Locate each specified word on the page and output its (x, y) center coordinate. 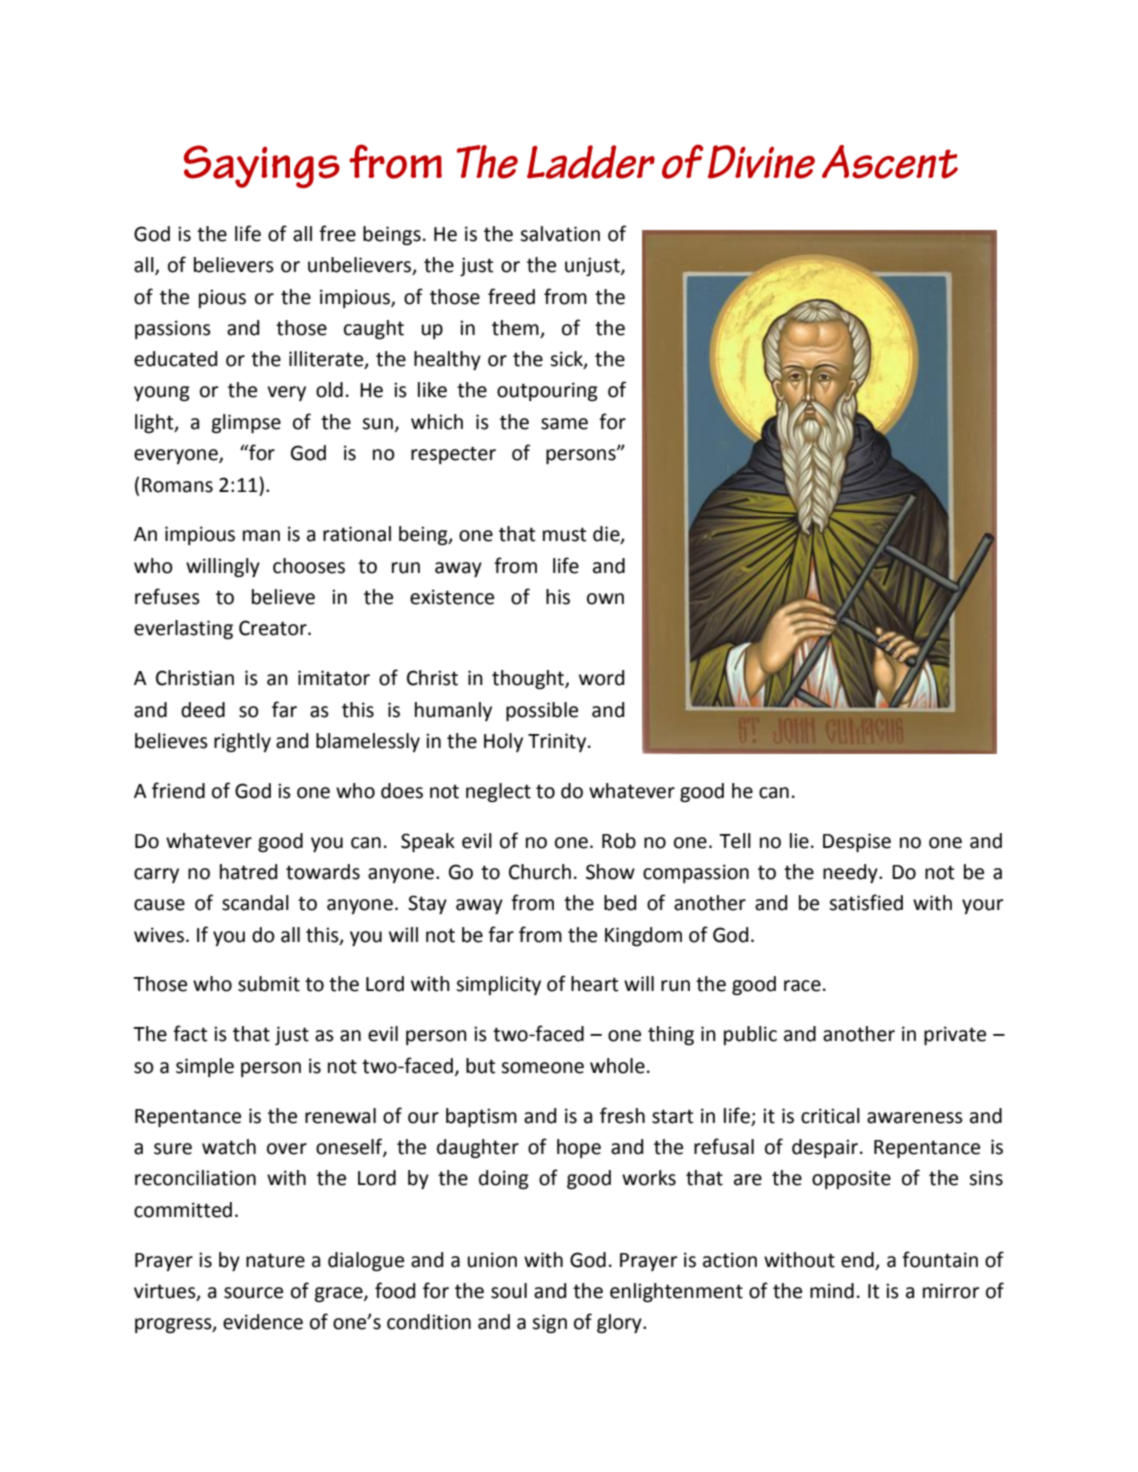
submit (269, 984)
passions (173, 329)
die (607, 535)
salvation (560, 234)
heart (594, 984)
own (605, 599)
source (253, 1293)
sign (549, 1324)
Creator (274, 628)
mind (832, 1291)
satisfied (866, 902)
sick (567, 360)
